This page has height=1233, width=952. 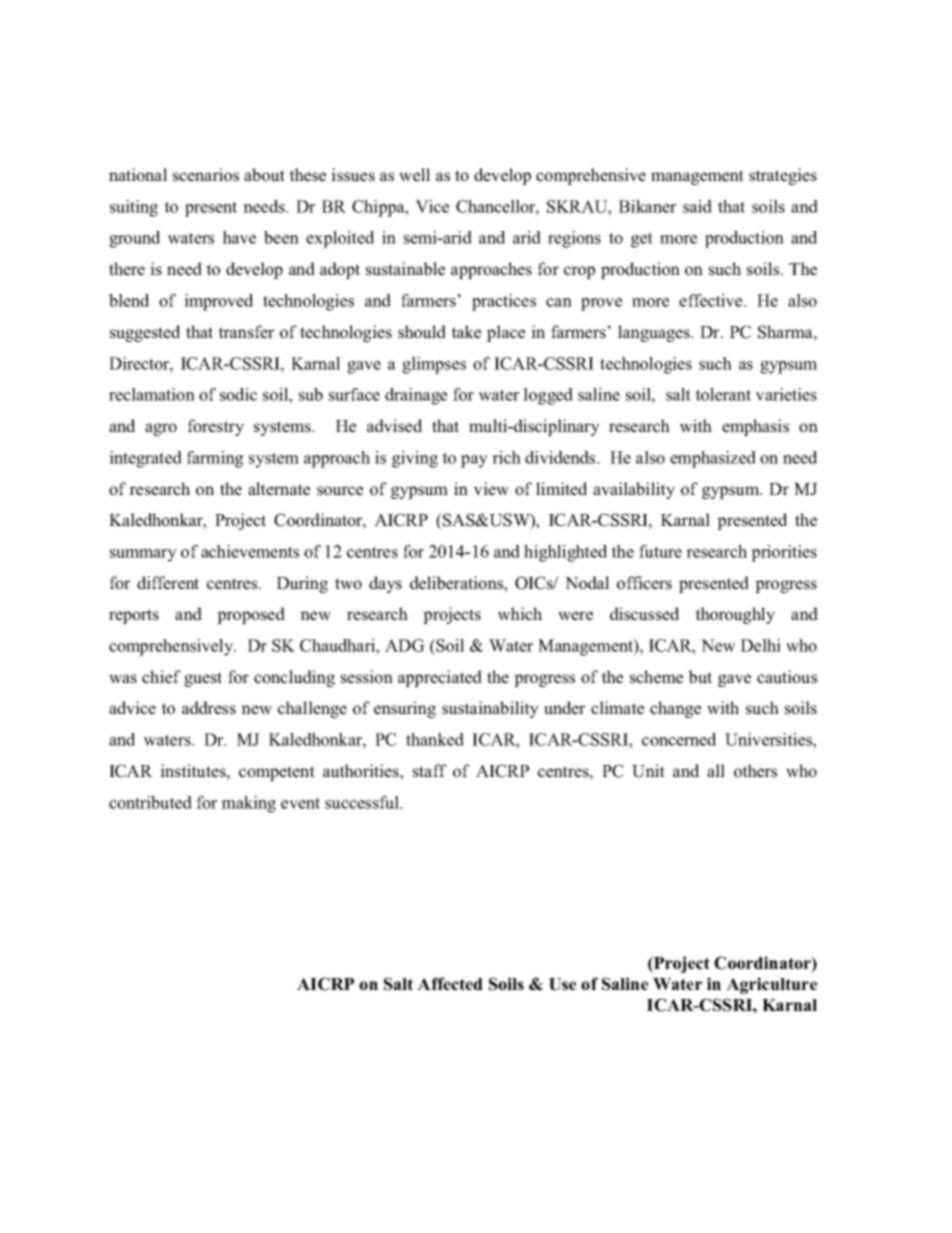 What do you see at coordinates (168, 583) in the page?
I see `different` at bounding box center [168, 583].
